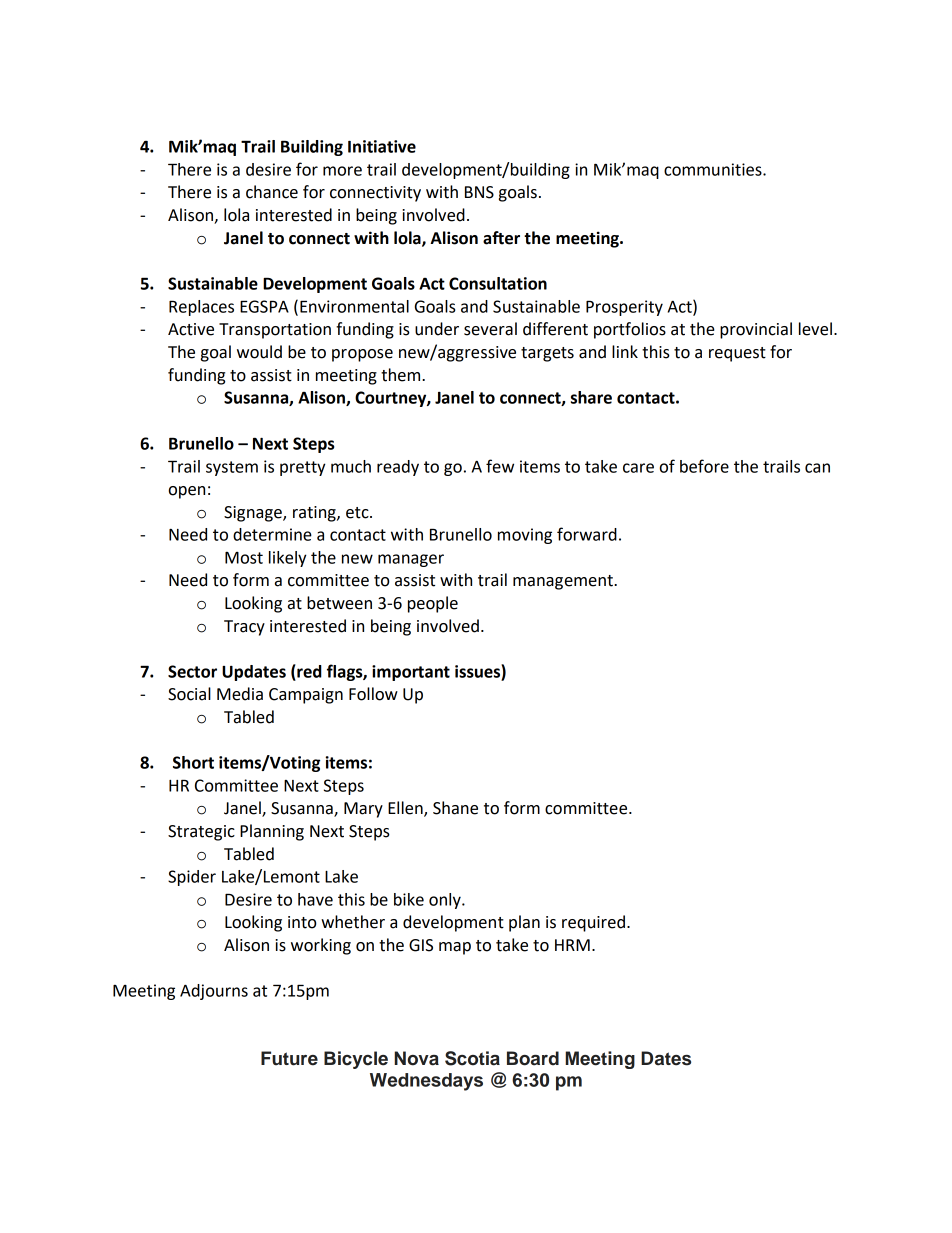 Image resolution: width=952 pixels, height=1233 pixels. Describe the element at coordinates (272, 192) in the image. I see `chance` at that location.
